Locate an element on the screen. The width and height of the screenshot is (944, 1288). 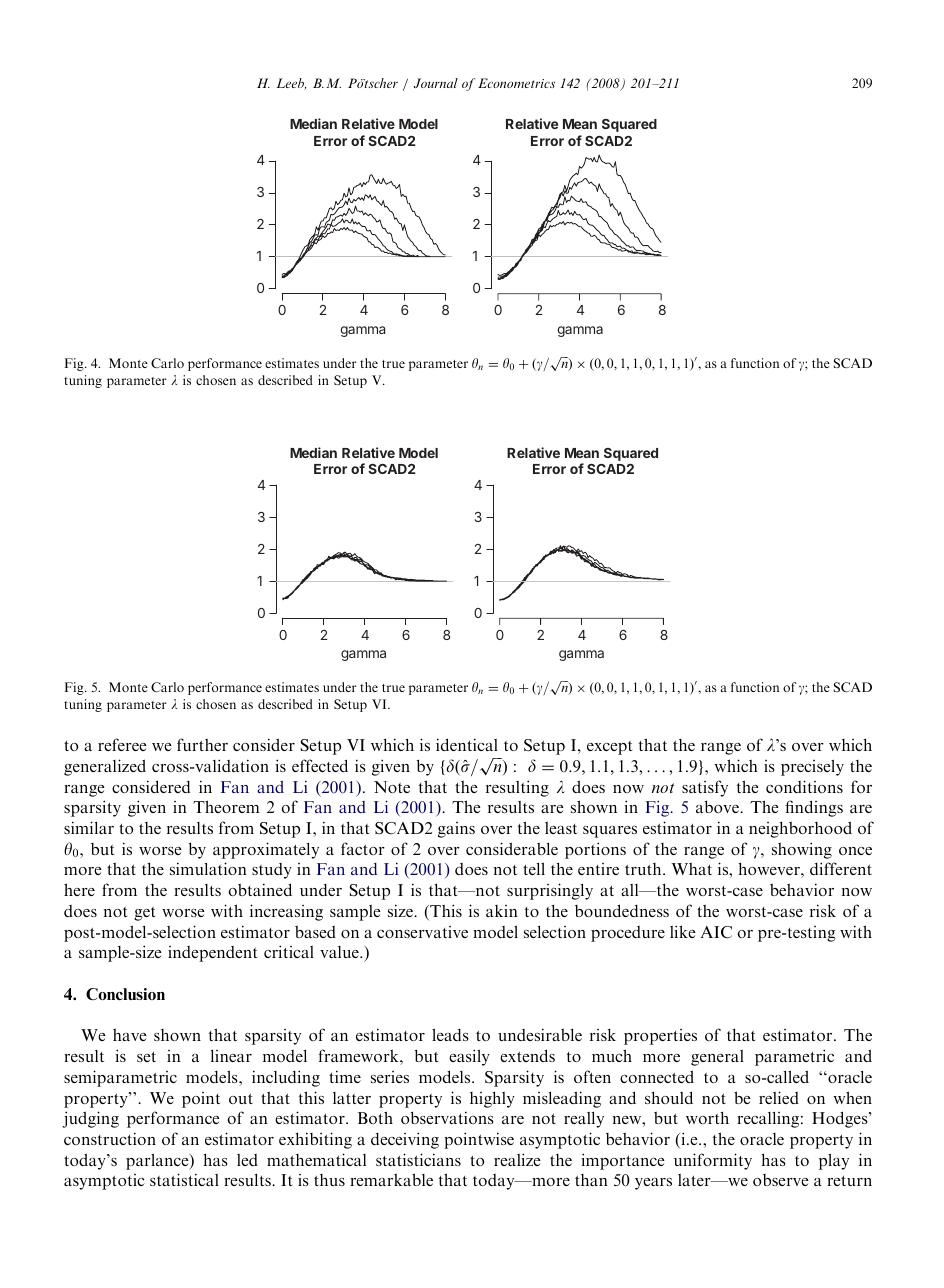
akin is located at coordinates (502, 911).
